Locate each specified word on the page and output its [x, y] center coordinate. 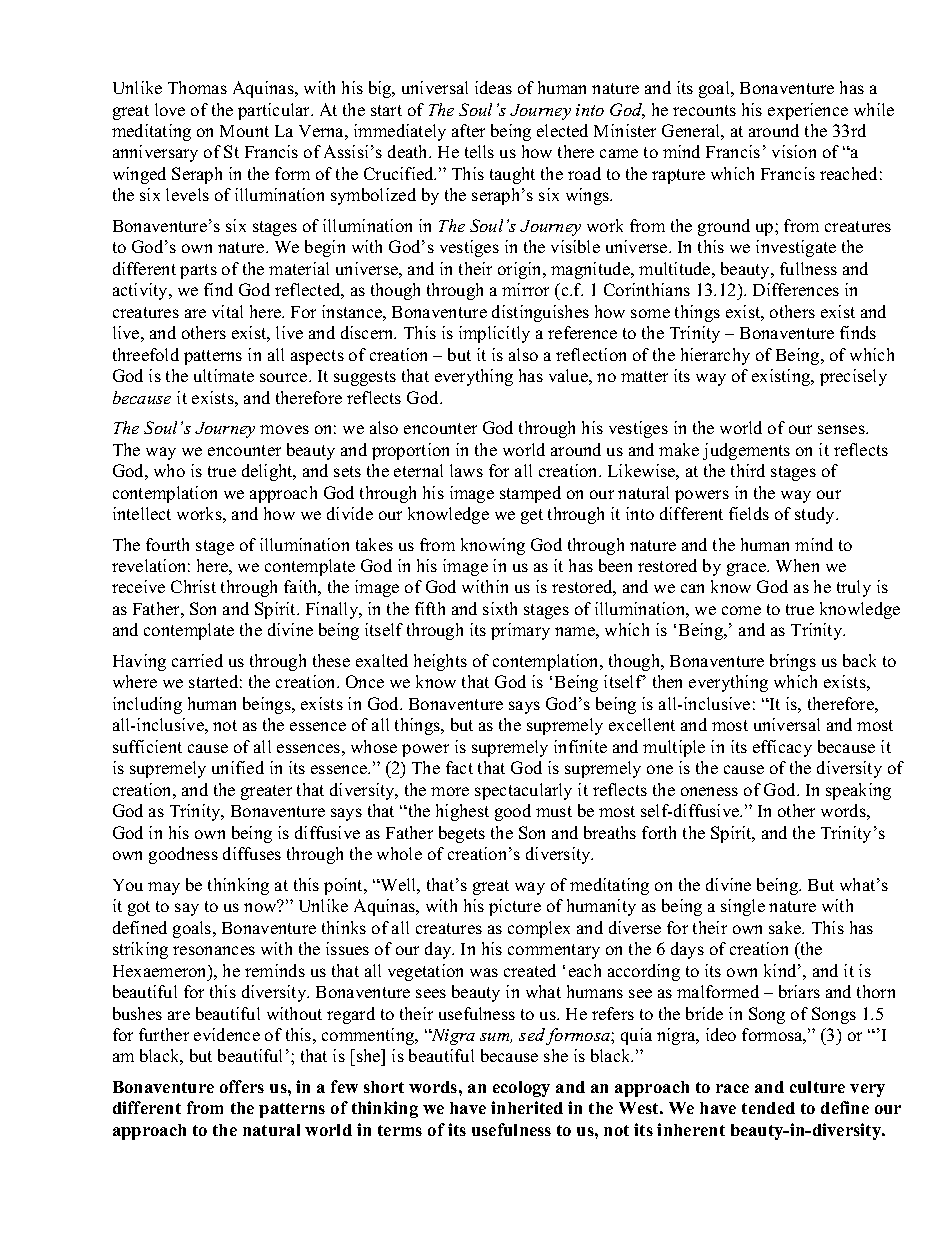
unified [238, 767]
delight [268, 472]
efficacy [782, 748]
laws [466, 470]
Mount [244, 131]
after [468, 130]
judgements [746, 451]
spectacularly [523, 791]
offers [242, 1086]
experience [808, 111]
